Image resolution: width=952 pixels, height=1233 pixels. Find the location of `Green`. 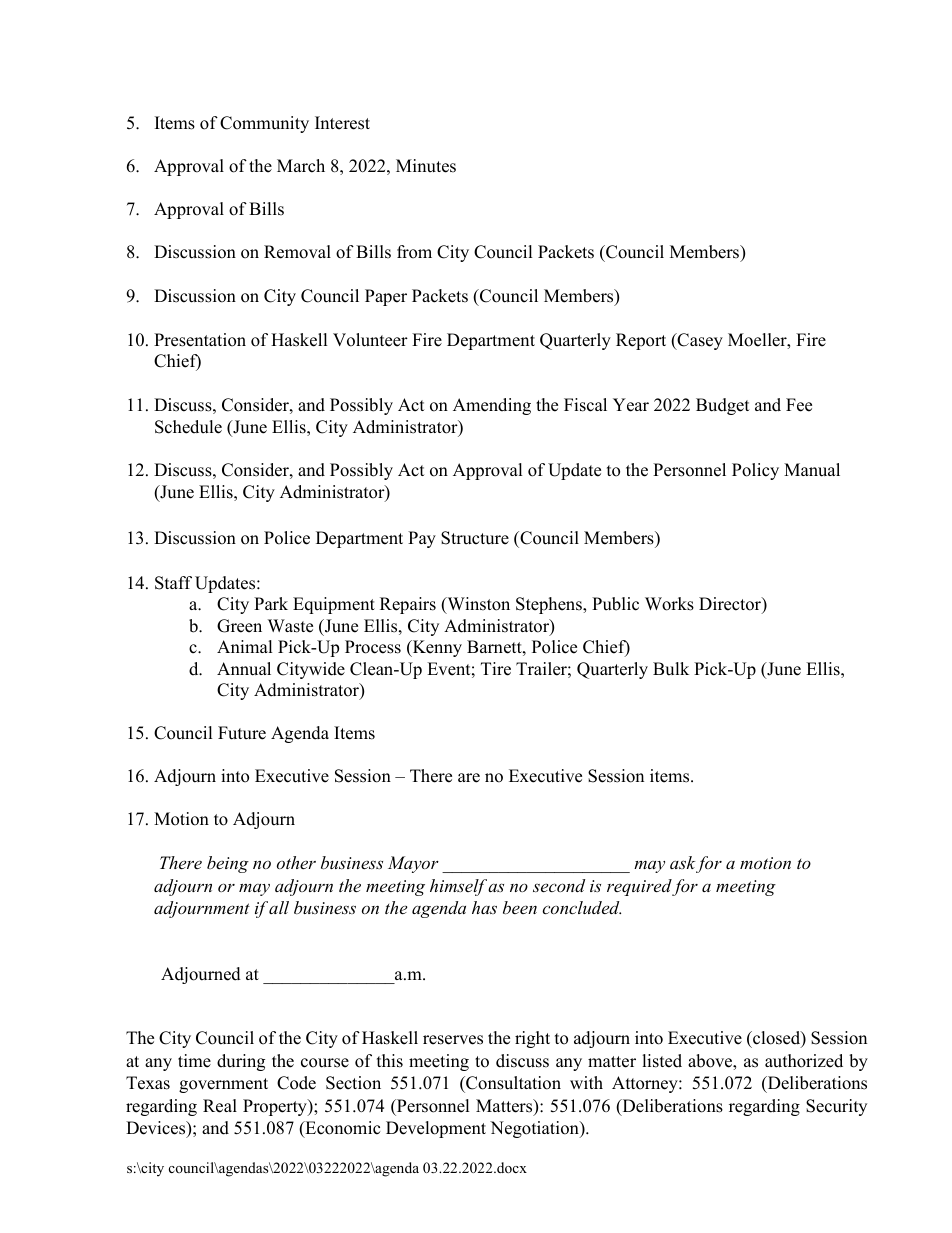

Green is located at coordinates (239, 626).
